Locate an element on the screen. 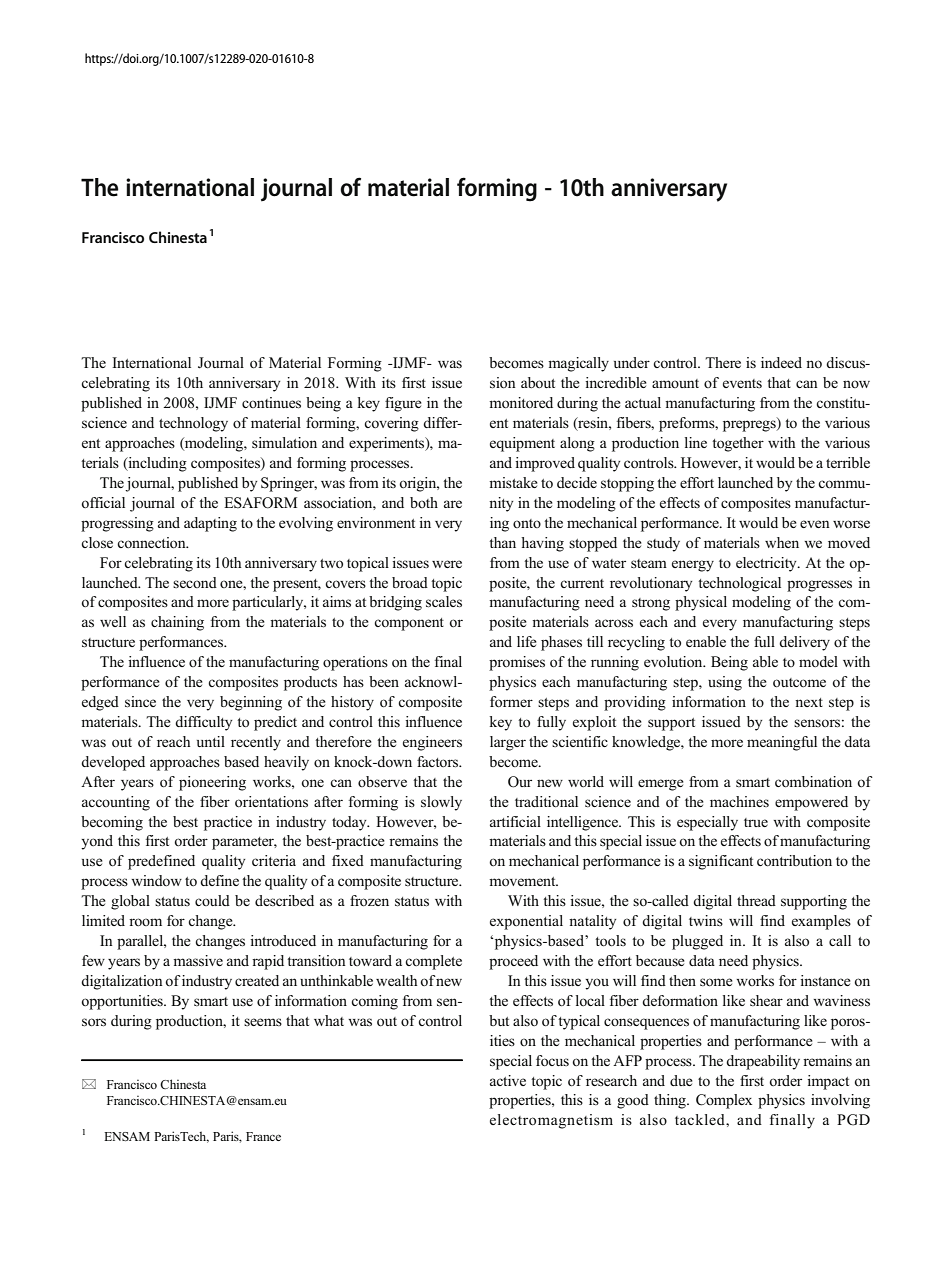 The image size is (952, 1265). monitored is located at coordinates (521, 403).
